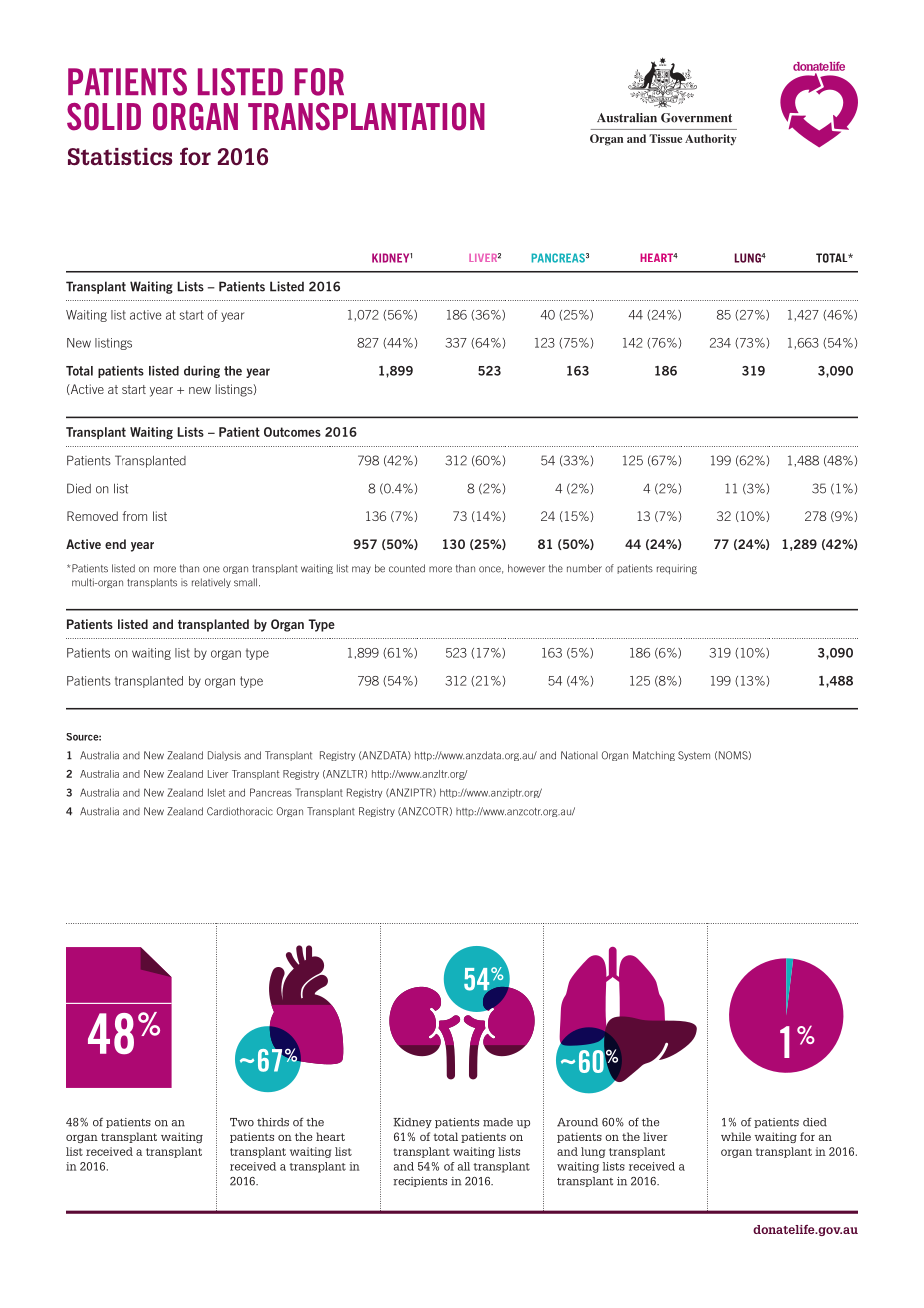 The width and height of the screenshot is (924, 1308). I want to click on recipients, so click(420, 1182).
